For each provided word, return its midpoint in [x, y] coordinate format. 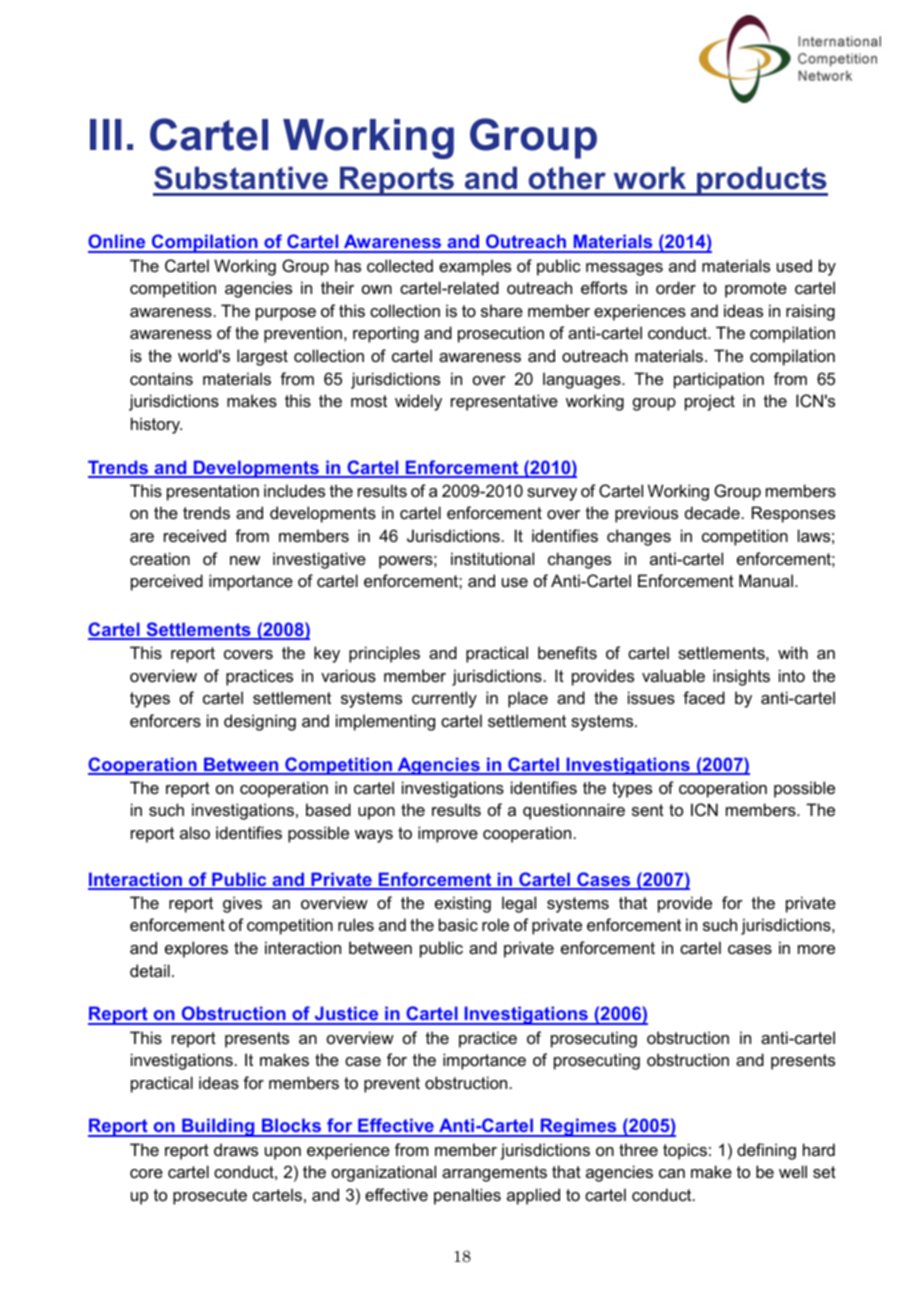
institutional [492, 558]
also [195, 832]
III [105, 134]
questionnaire [574, 811]
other [567, 178]
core [146, 1173]
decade [712, 512]
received [195, 535]
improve [448, 834]
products [761, 181]
